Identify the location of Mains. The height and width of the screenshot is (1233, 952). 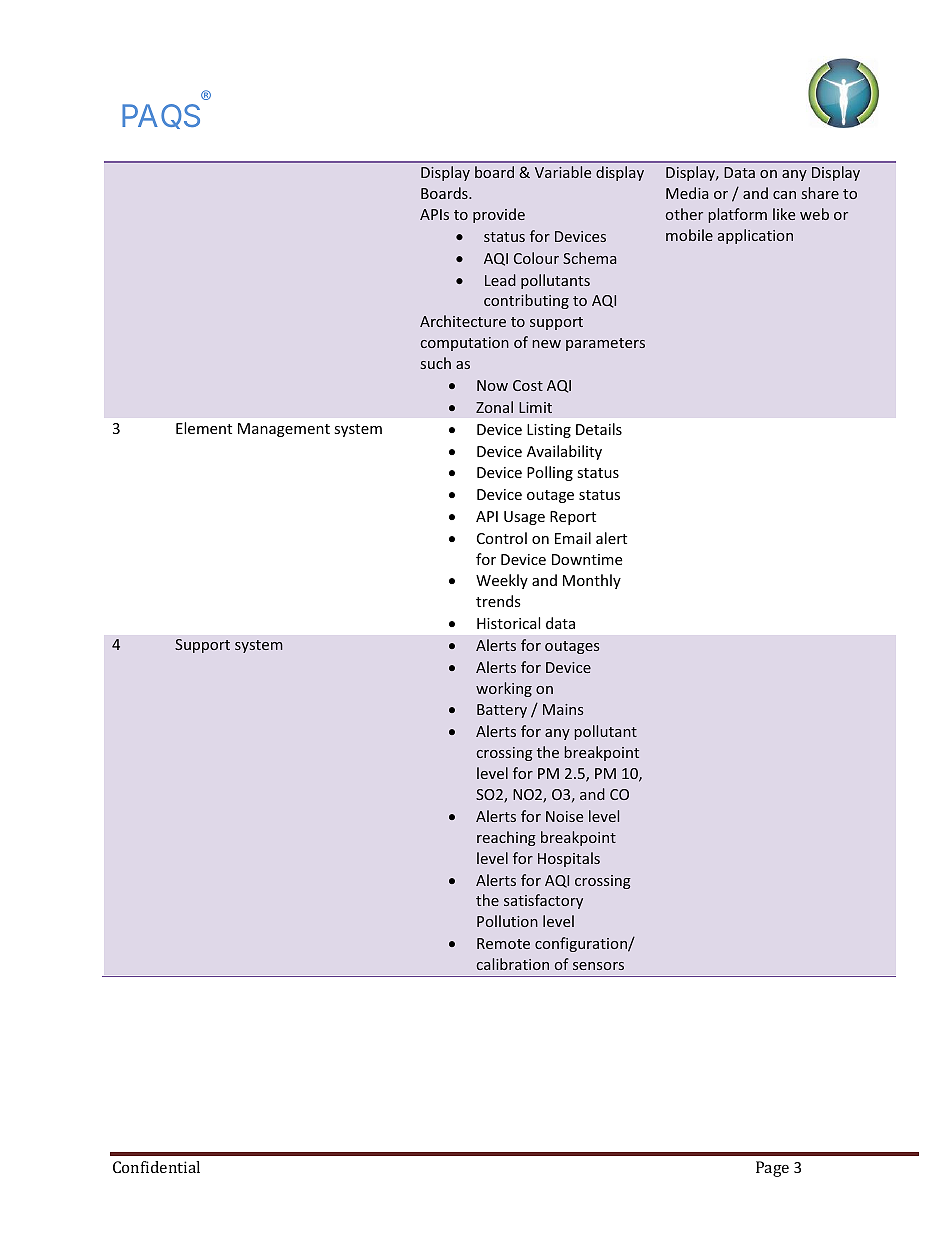
(563, 709).
